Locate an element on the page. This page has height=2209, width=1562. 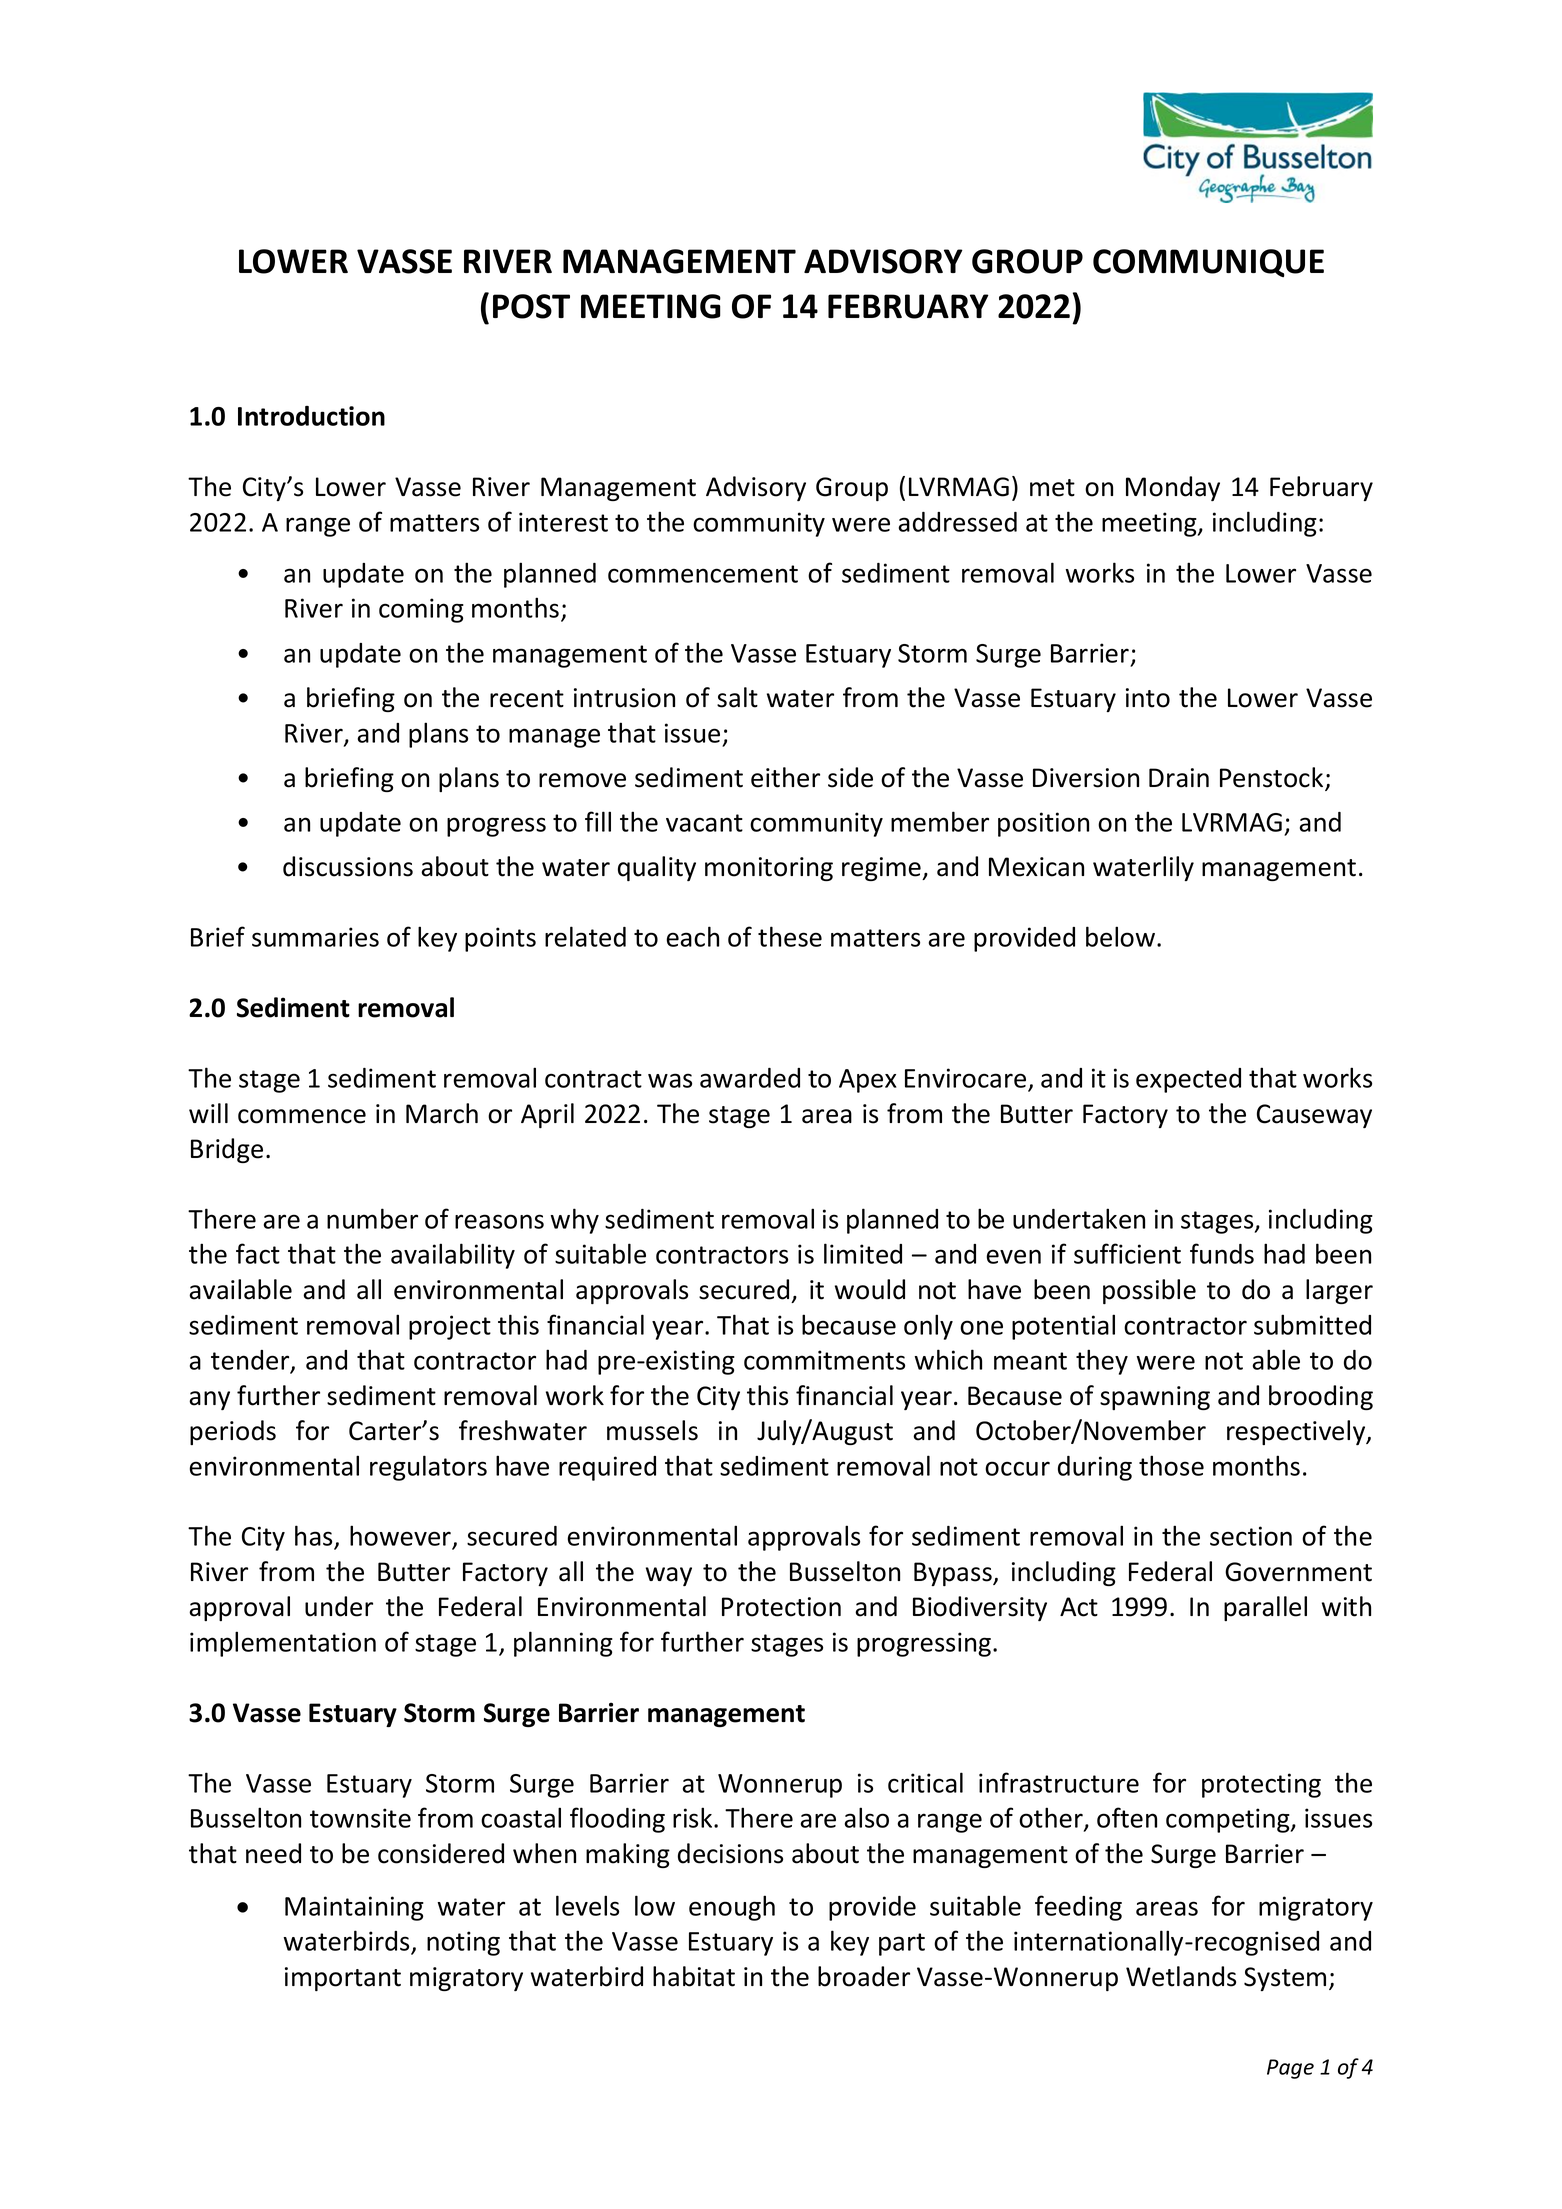
POST is located at coordinates (531, 306).
